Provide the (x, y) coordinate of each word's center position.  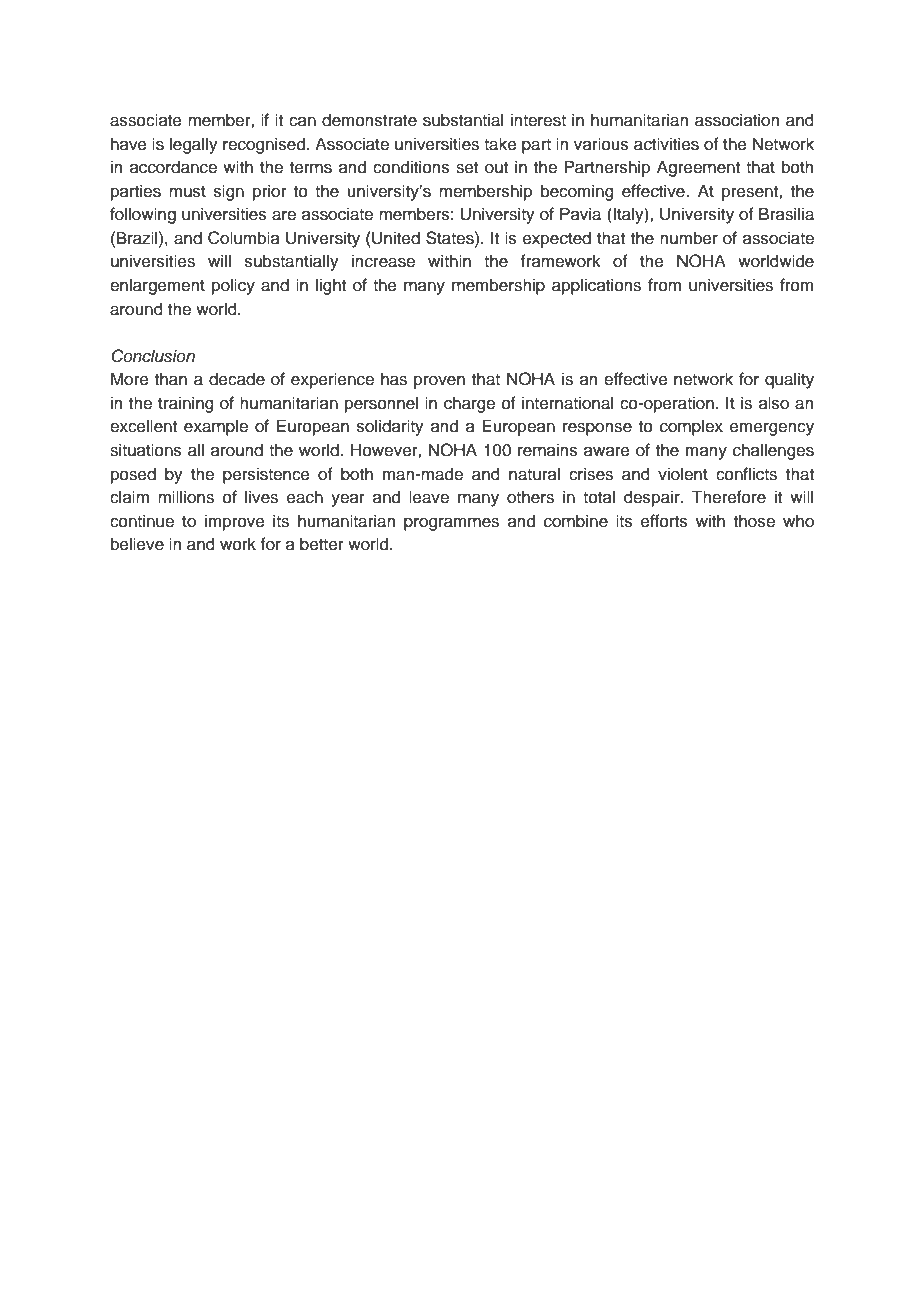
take (500, 144)
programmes (451, 524)
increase (383, 261)
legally (194, 145)
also (774, 403)
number (689, 238)
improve (235, 522)
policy (233, 286)
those (754, 521)
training (186, 404)
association (737, 120)
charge (469, 404)
